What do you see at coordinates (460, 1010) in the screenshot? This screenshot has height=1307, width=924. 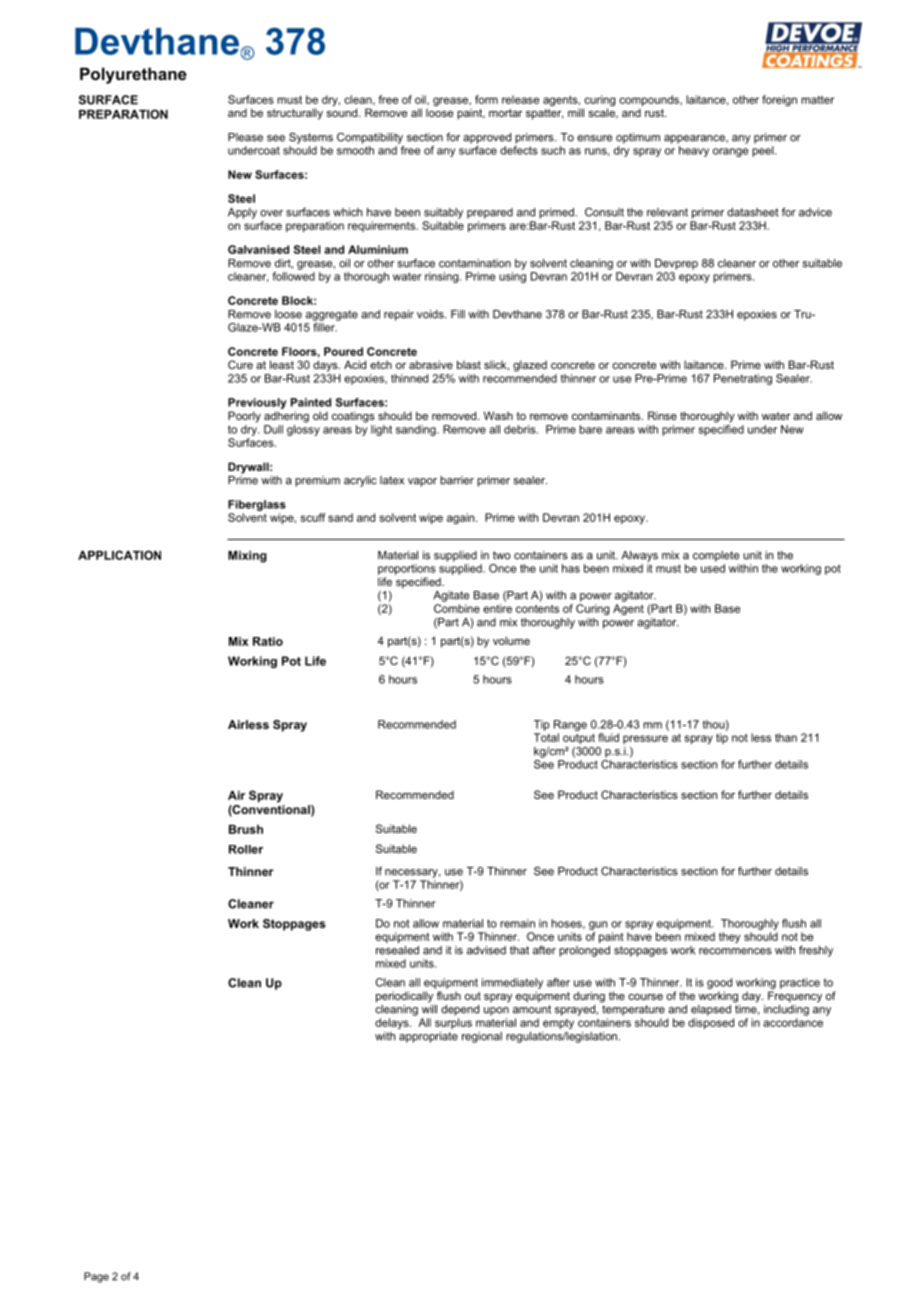 I see `depend` at bounding box center [460, 1010].
